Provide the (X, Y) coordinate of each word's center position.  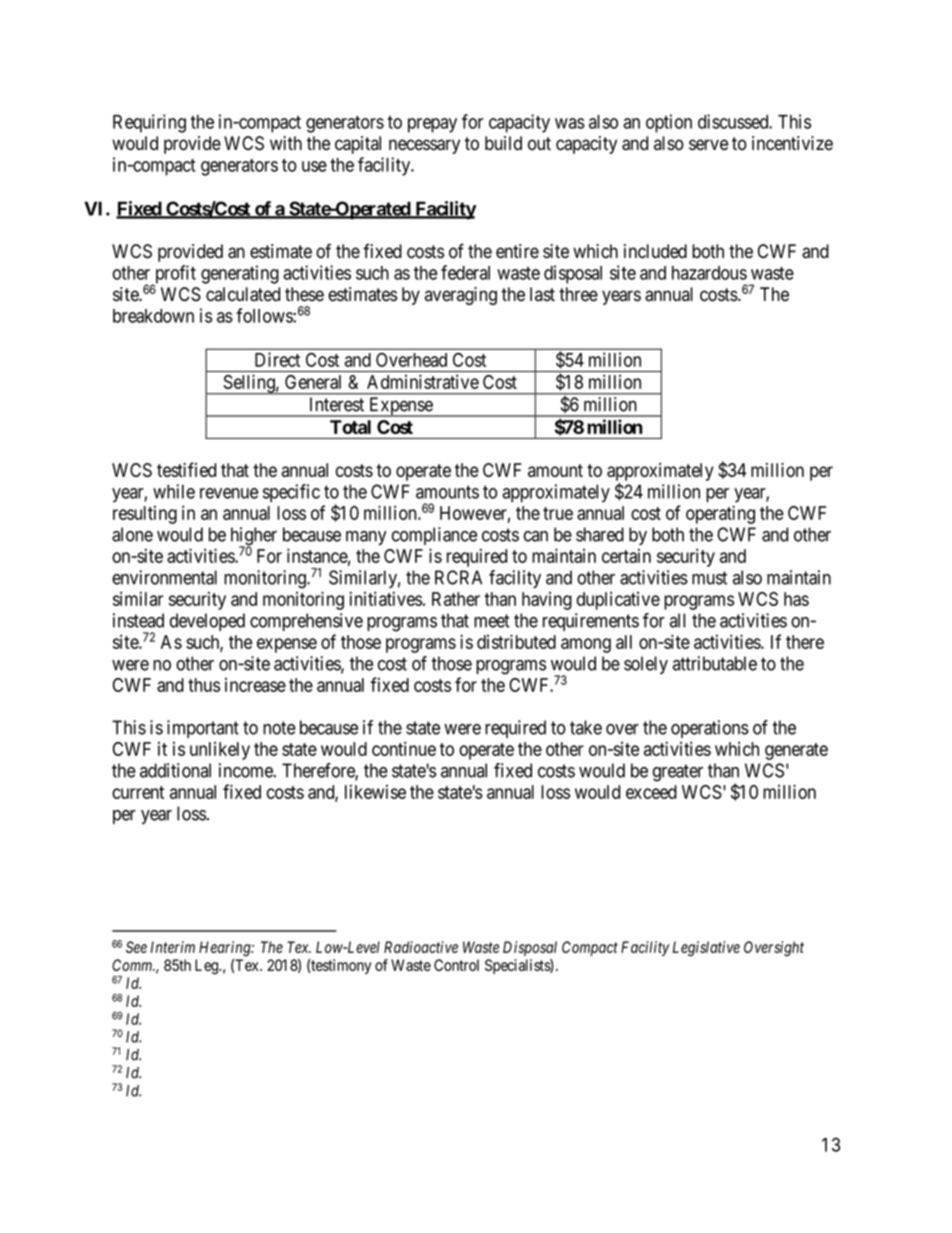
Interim (173, 947)
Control (456, 965)
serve (708, 145)
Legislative (706, 949)
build (503, 143)
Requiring (149, 123)
